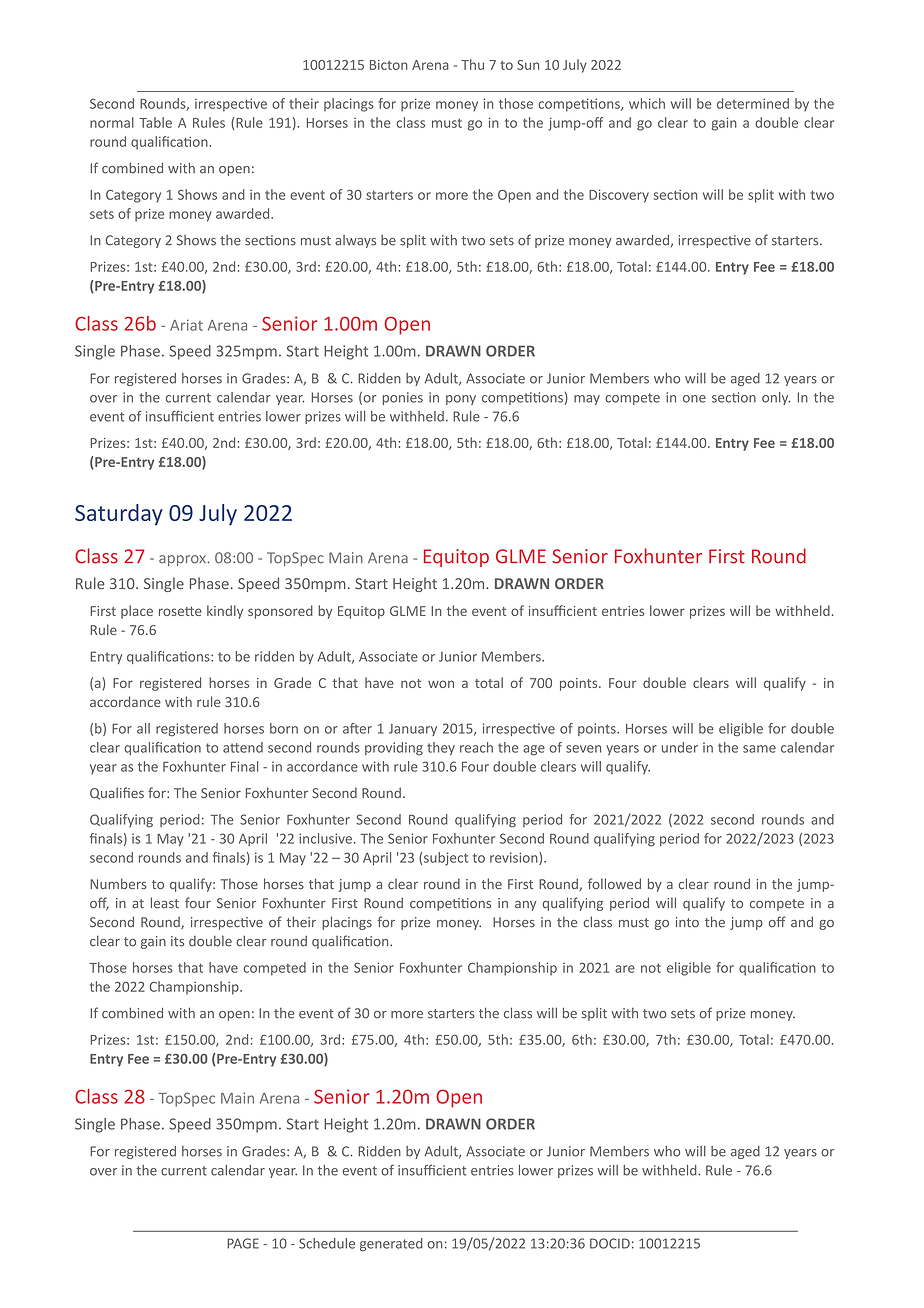 This screenshot has height=1308, width=924. I want to click on Table, so click(155, 122).
